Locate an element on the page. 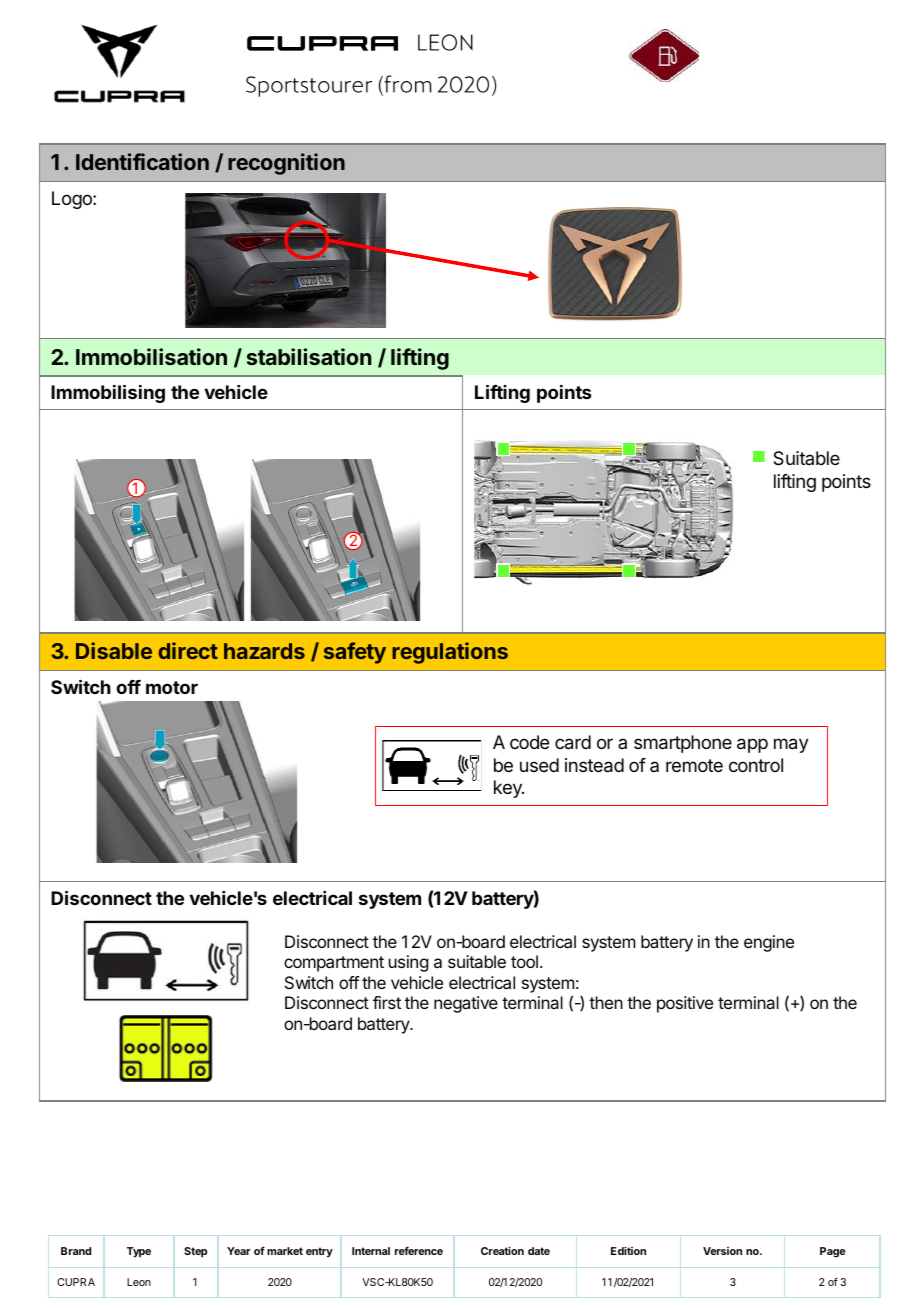 Image resolution: width=924 pixels, height=1308 pixels. recognition is located at coordinates (286, 164).
